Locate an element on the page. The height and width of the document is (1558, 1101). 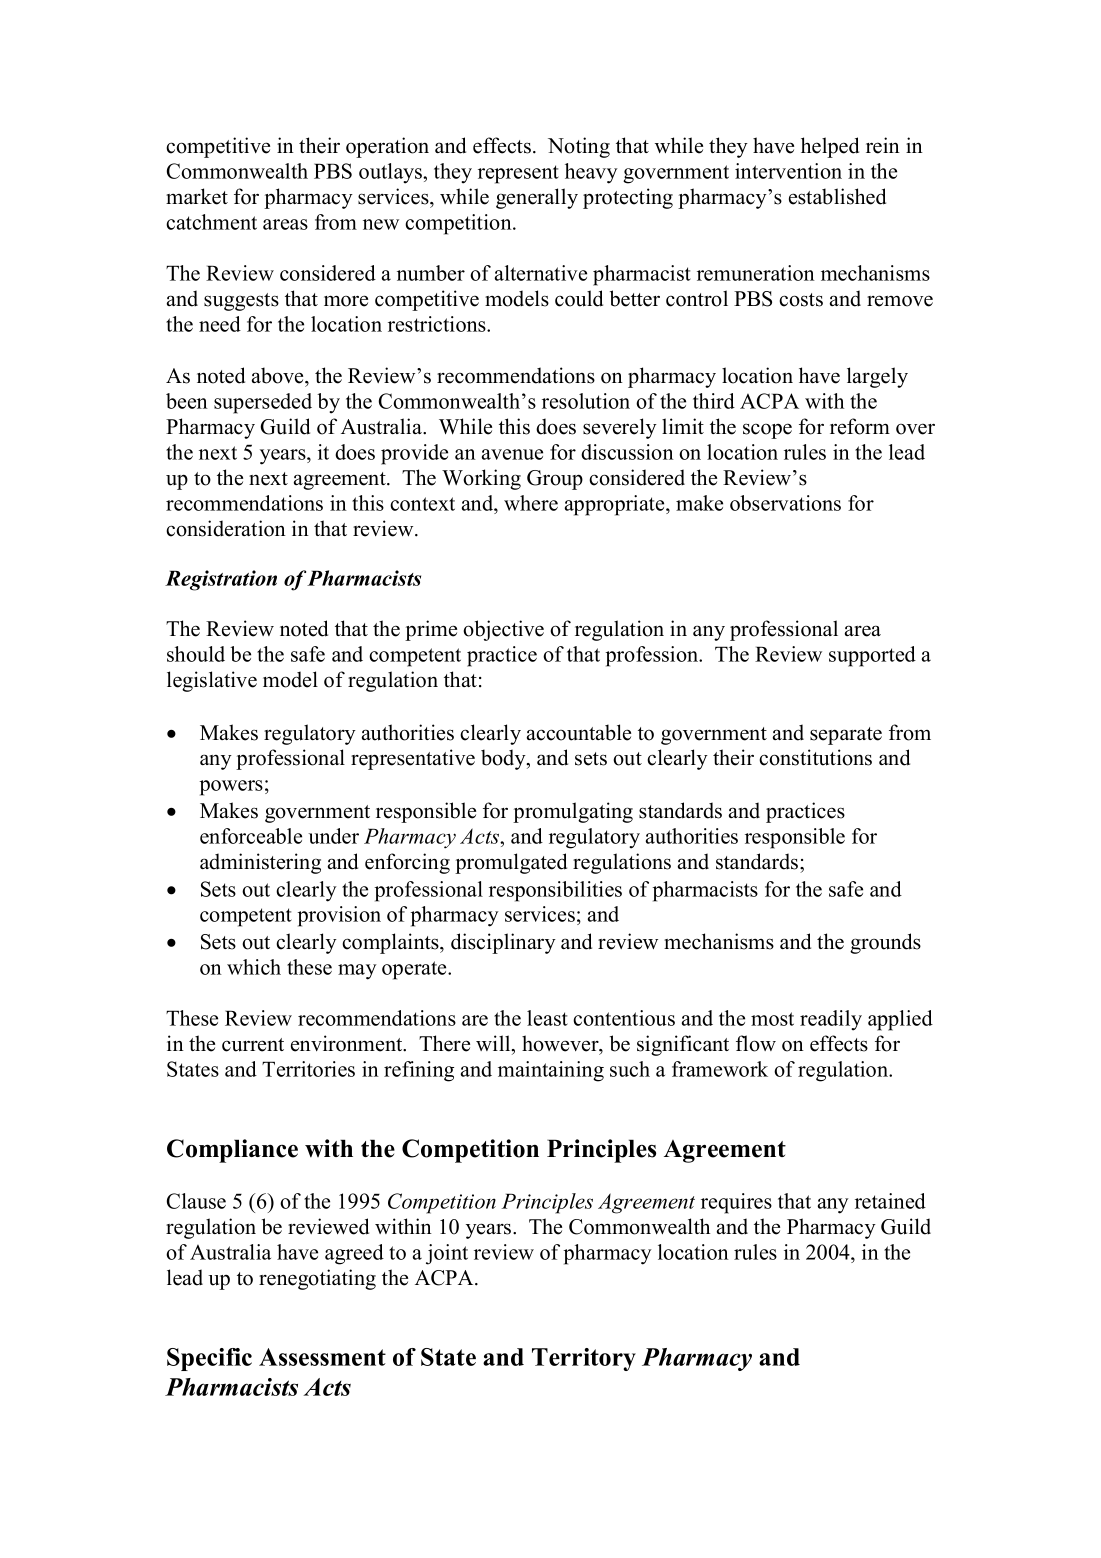
observations is located at coordinates (785, 503).
